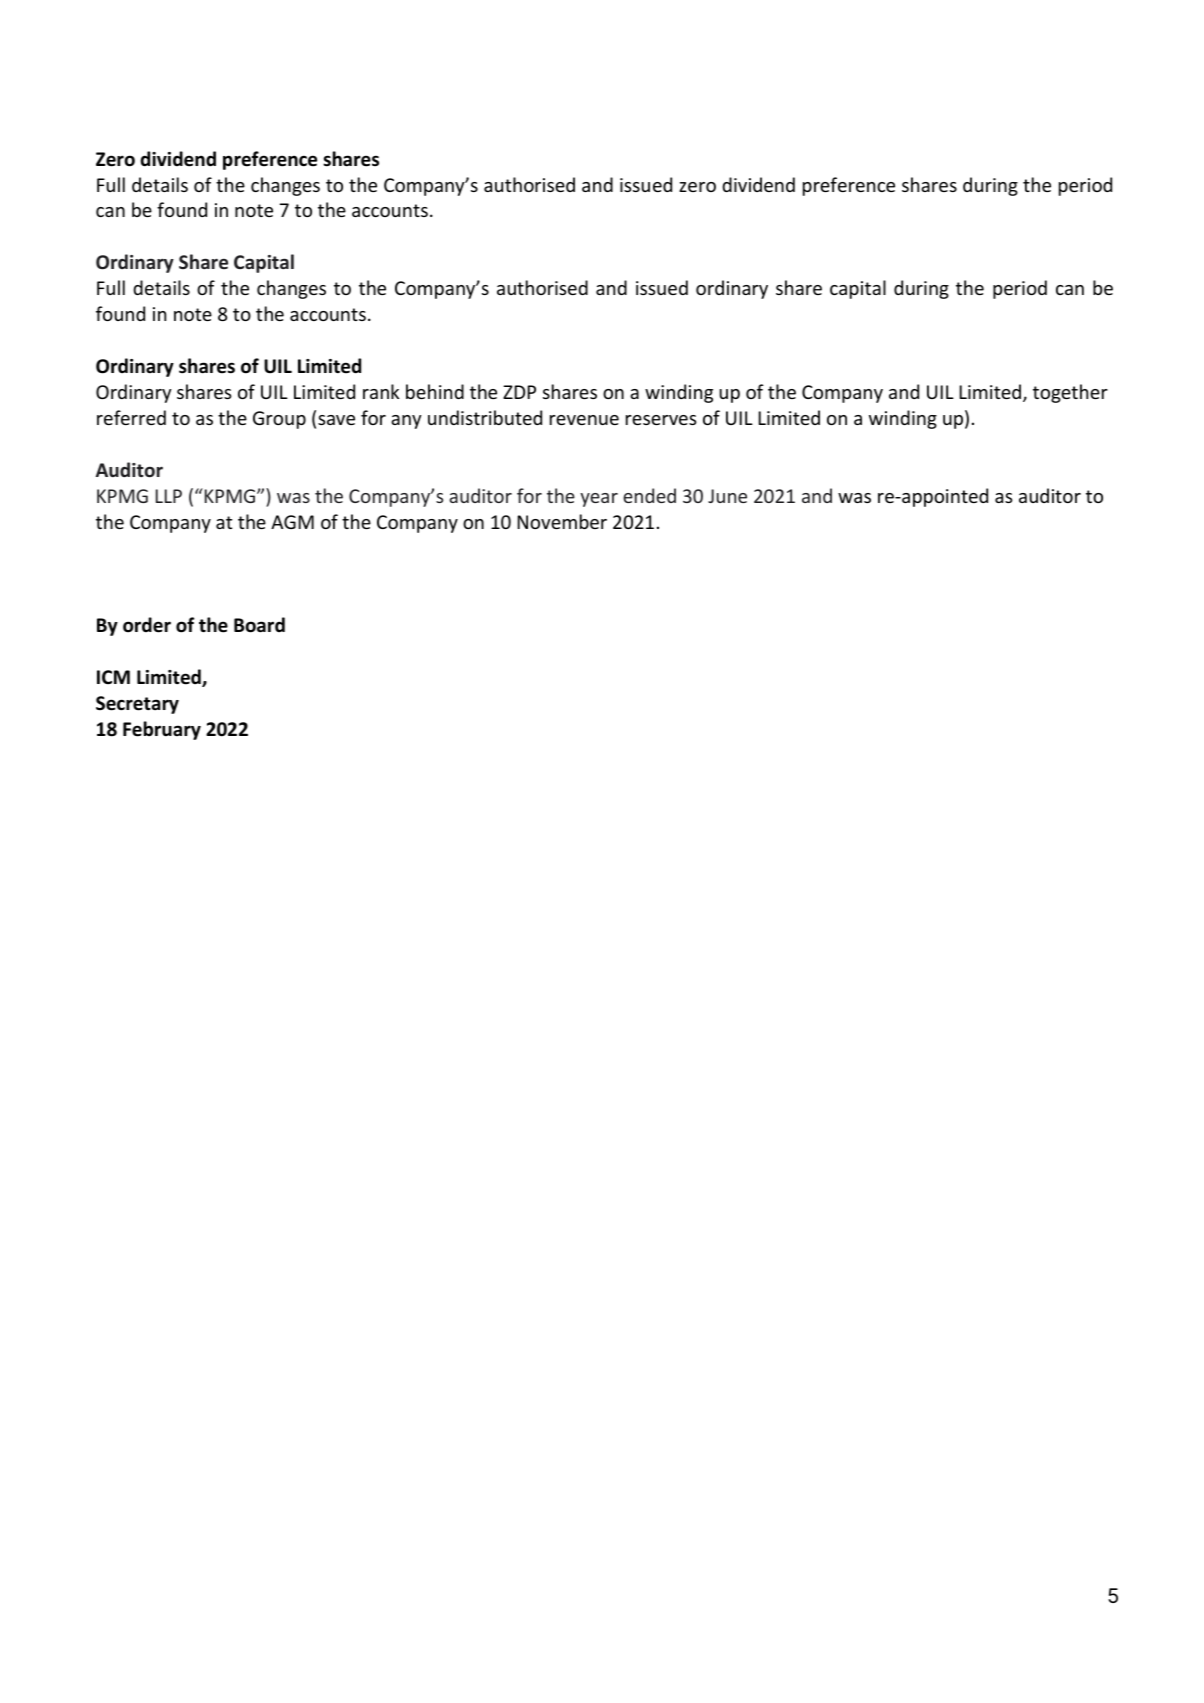  I want to click on Secretary, so click(137, 705).
